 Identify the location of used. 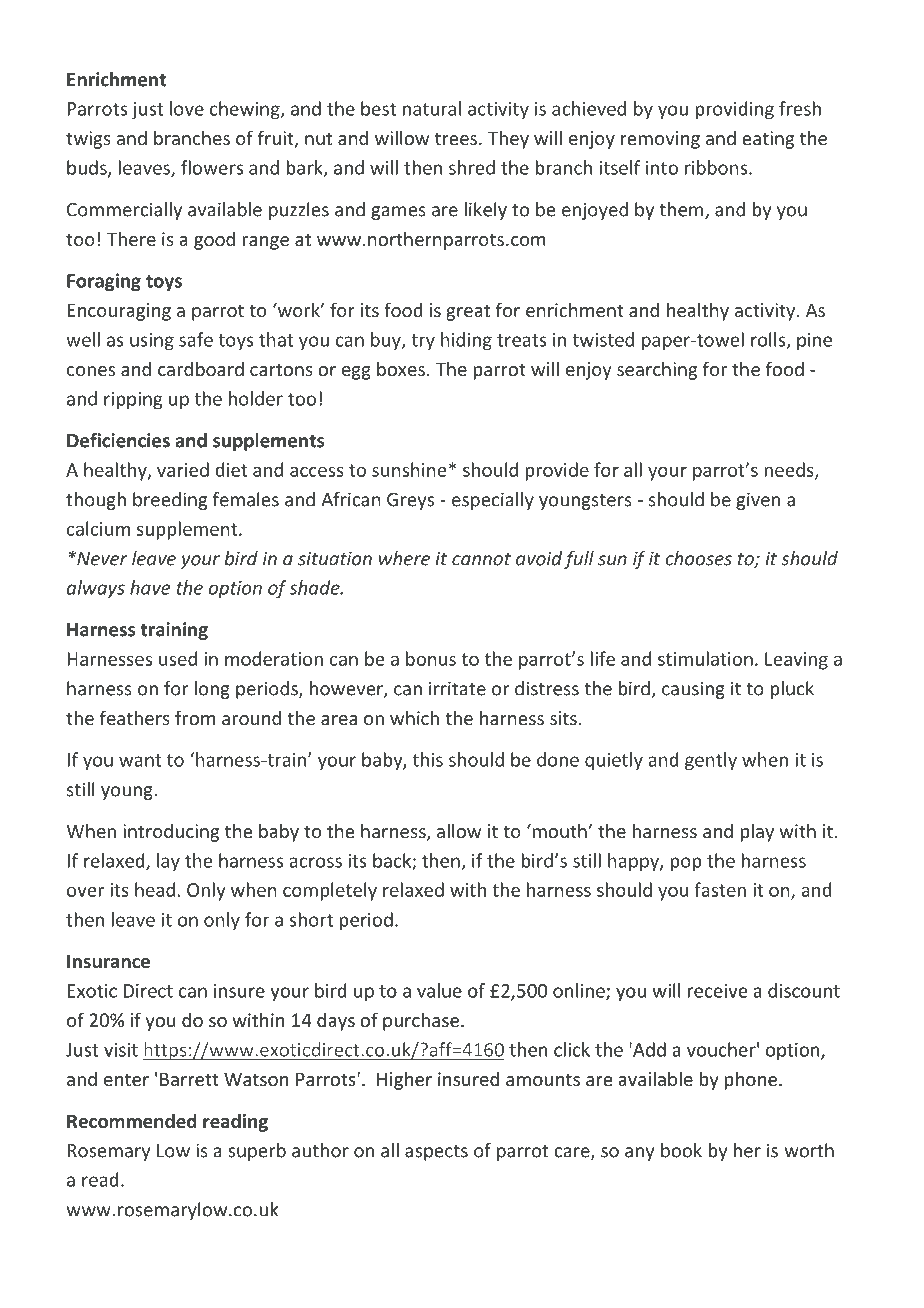
(178, 658).
